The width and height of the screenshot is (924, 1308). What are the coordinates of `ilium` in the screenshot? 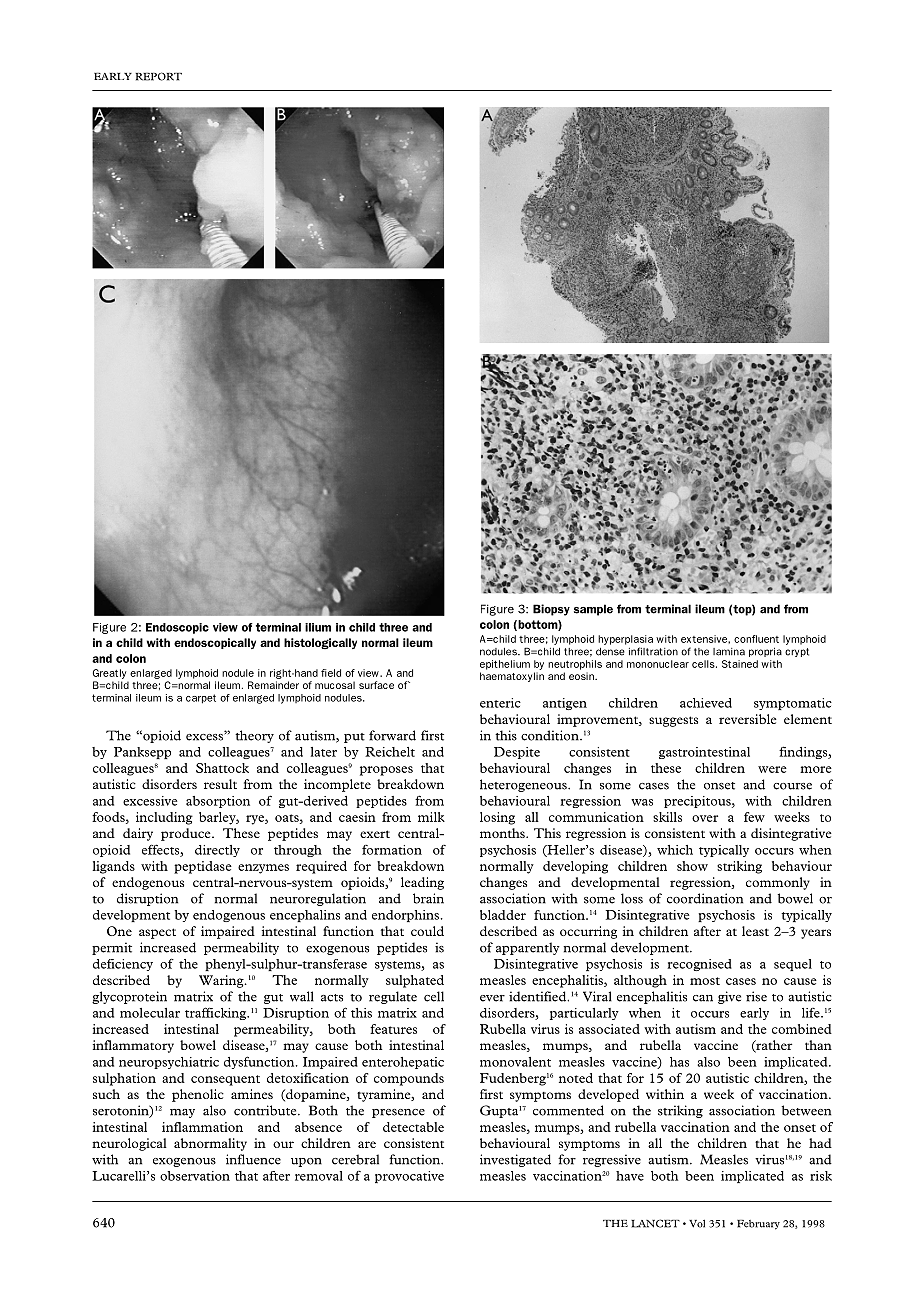 It's located at (318, 627).
